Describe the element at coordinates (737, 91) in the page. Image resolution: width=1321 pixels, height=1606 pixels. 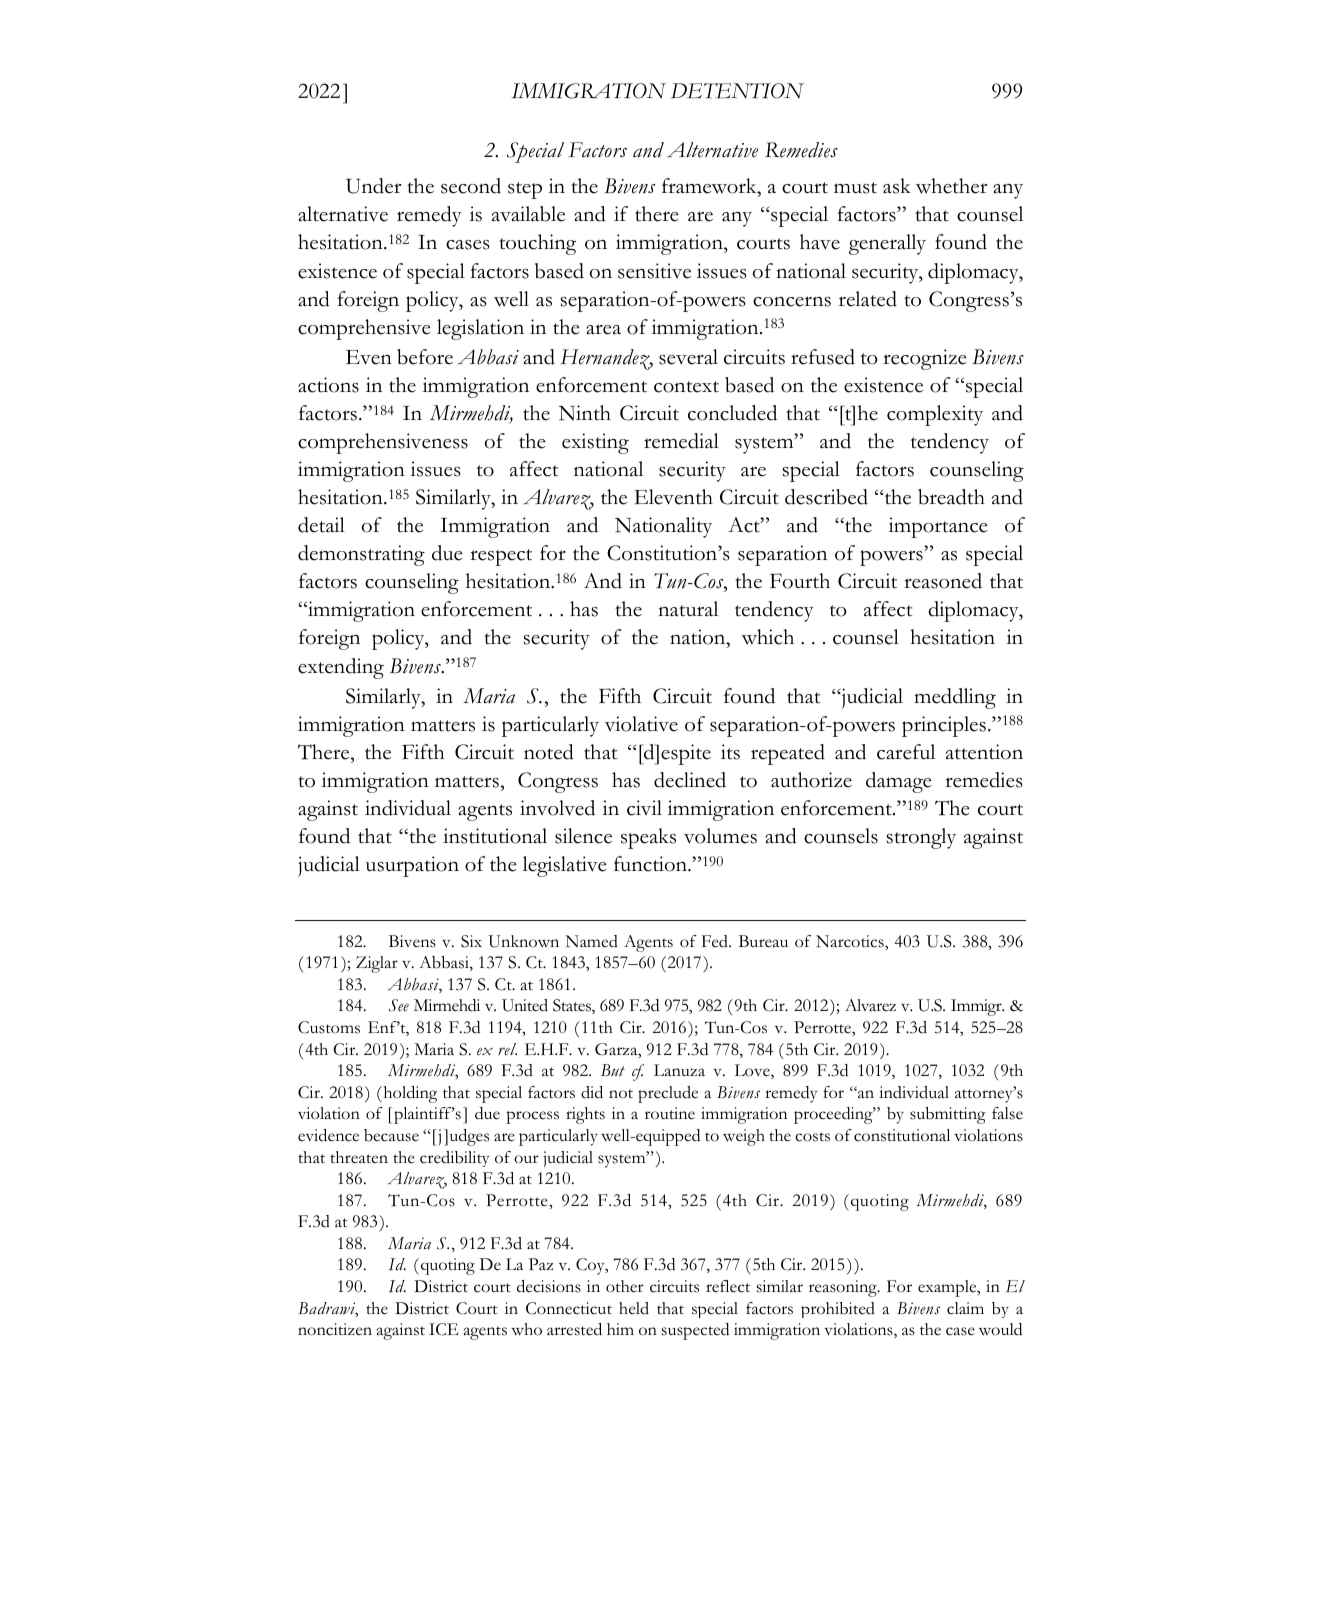
I see `DETENTION` at that location.
